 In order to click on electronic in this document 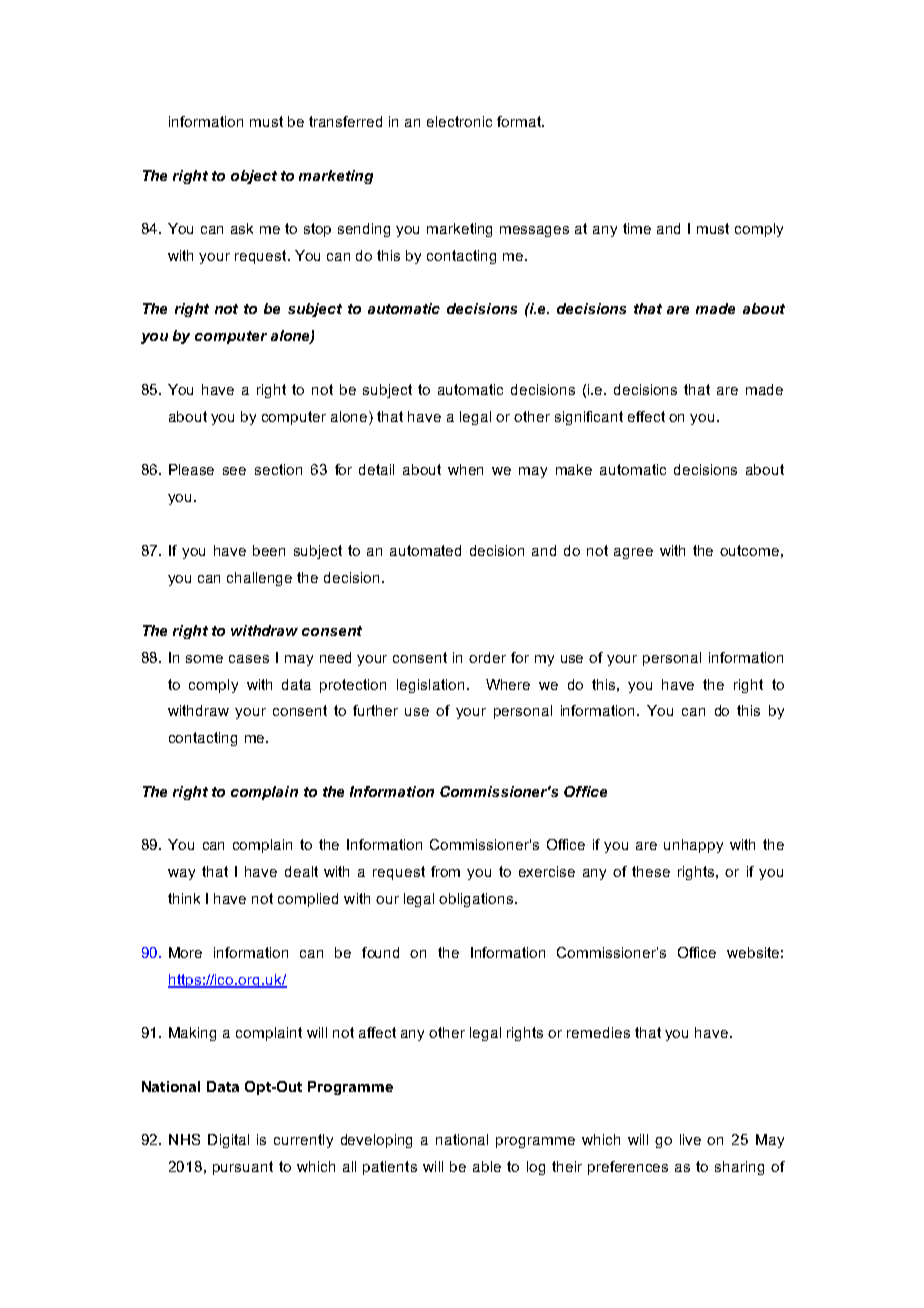, I will do `click(459, 121)`.
